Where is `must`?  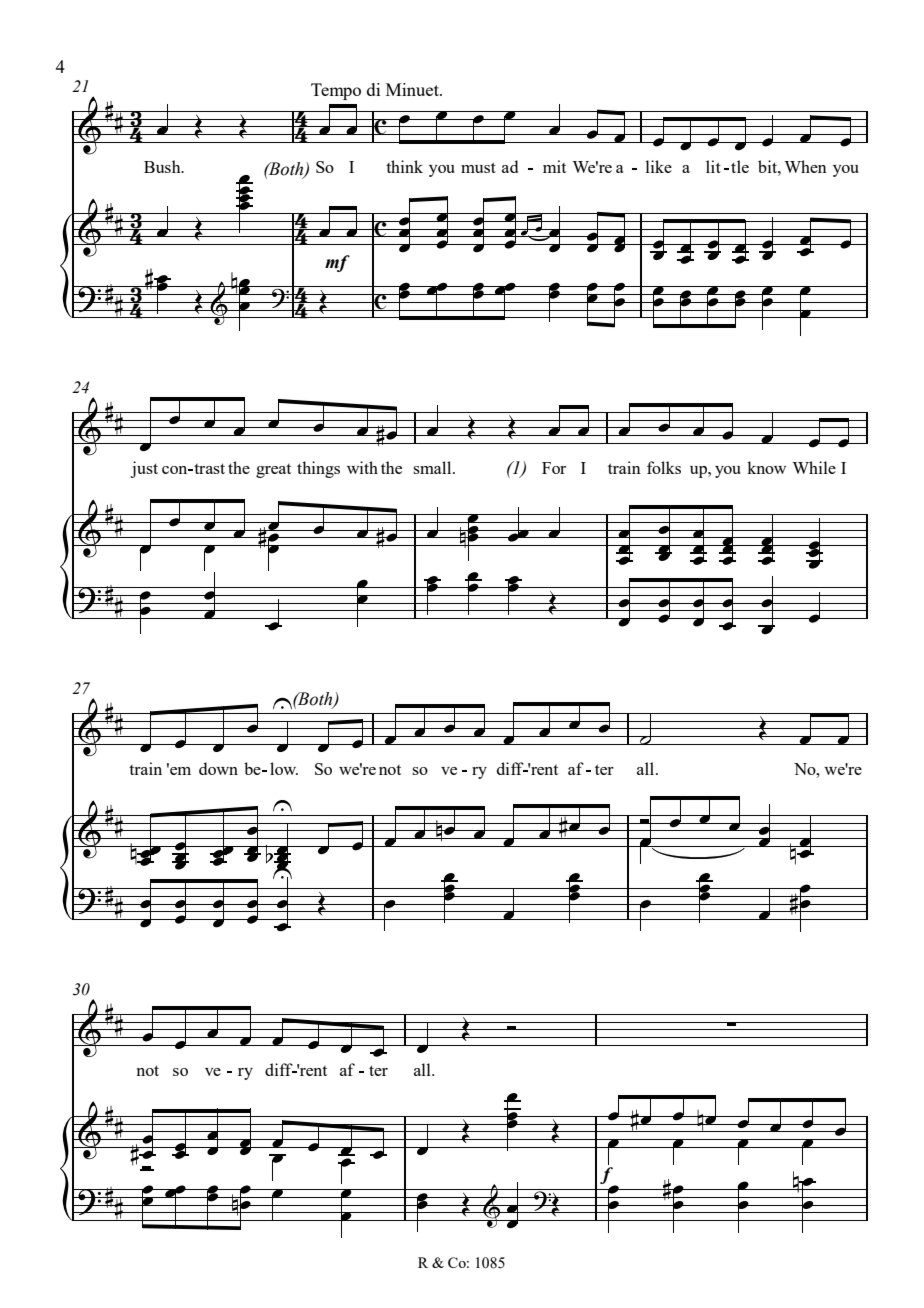 must is located at coordinates (478, 167).
